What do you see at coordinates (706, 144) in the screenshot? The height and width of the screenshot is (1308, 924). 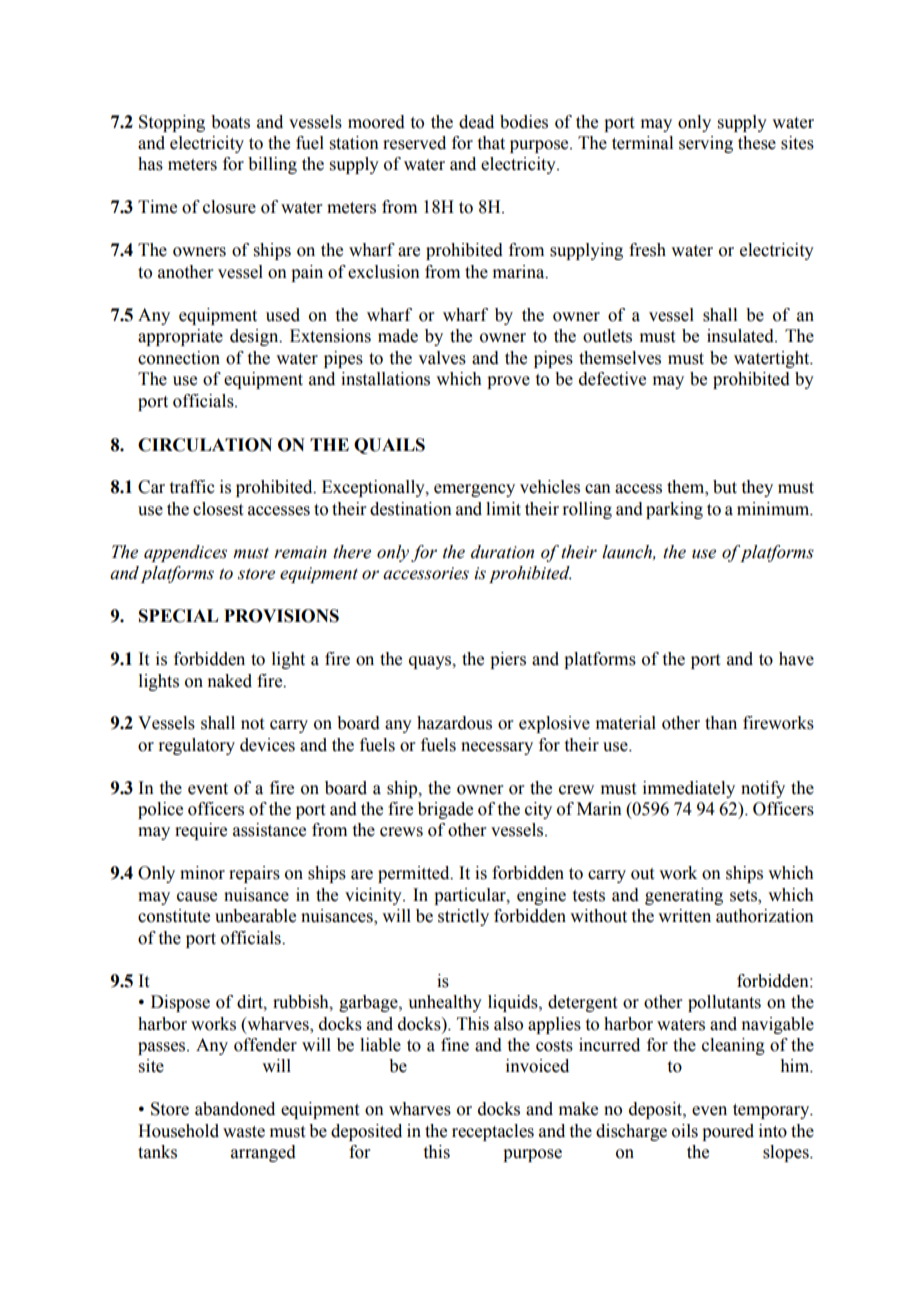 I see `serving` at bounding box center [706, 144].
